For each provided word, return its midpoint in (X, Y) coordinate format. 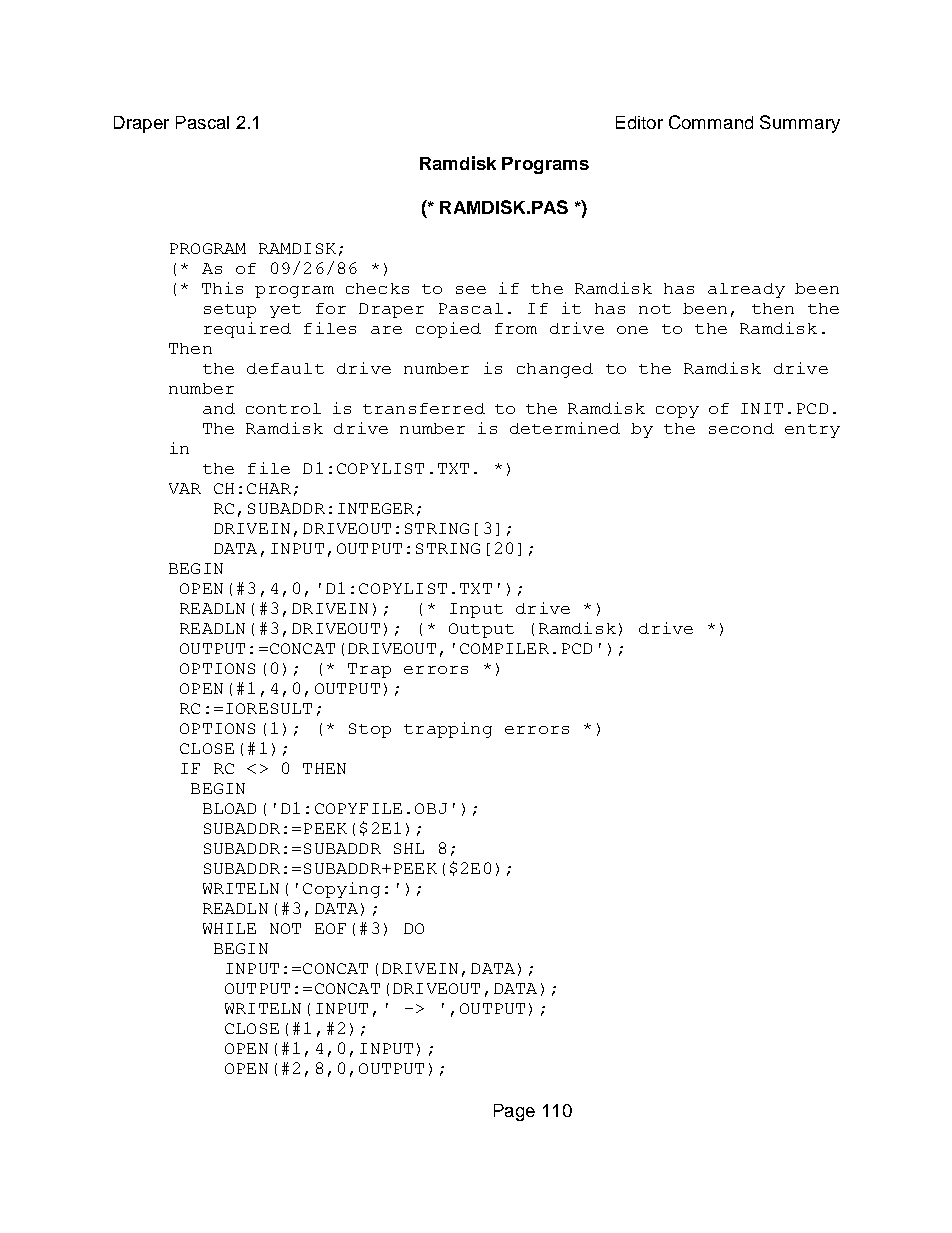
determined (565, 428)
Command (711, 122)
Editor (639, 122)
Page (514, 1112)
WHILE (229, 928)
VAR (185, 488)
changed (555, 370)
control (283, 408)
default (285, 368)
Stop (370, 730)
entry (812, 431)
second (741, 428)
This (222, 288)
